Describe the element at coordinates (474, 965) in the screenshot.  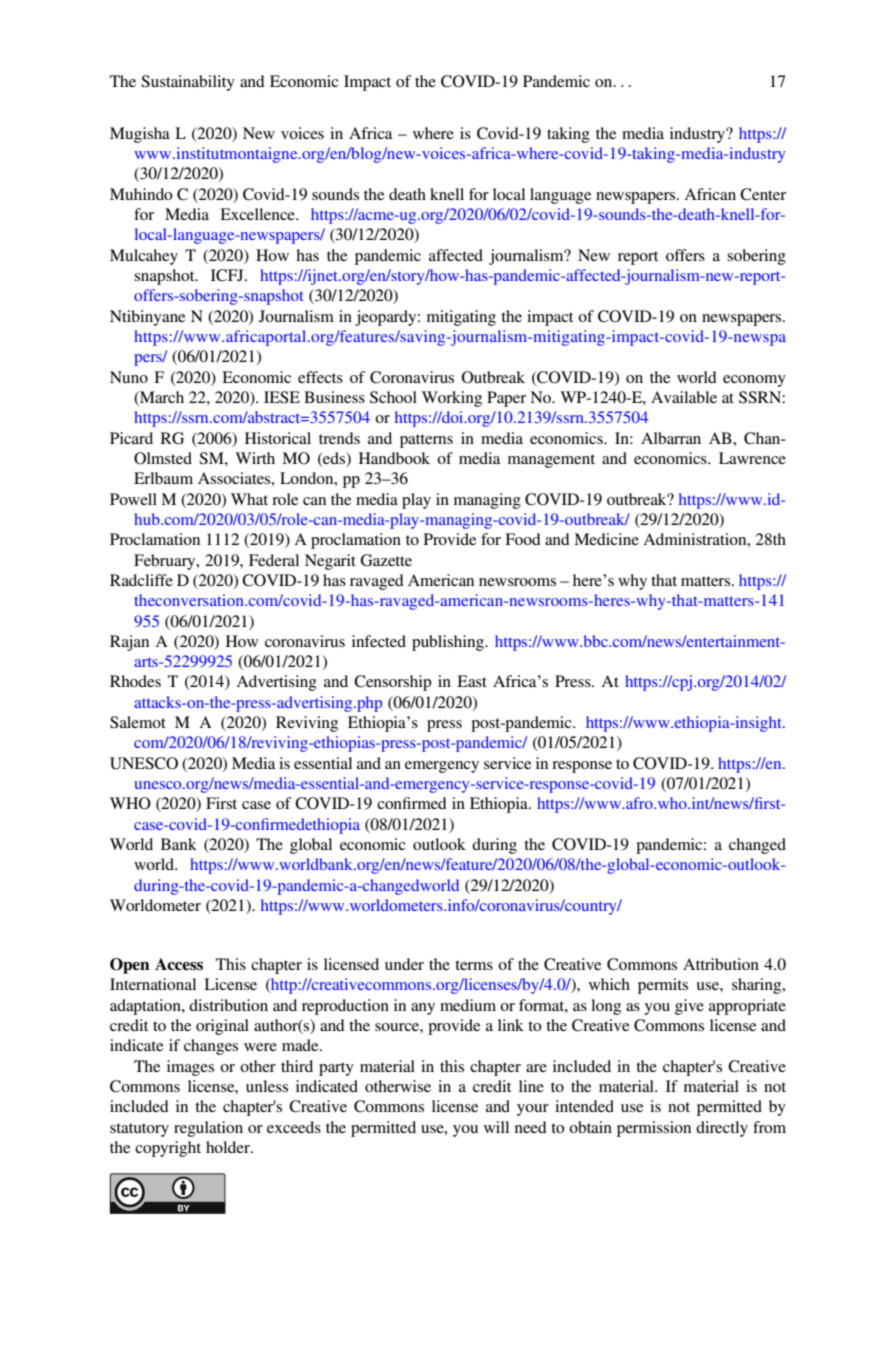
I see `terms` at that location.
